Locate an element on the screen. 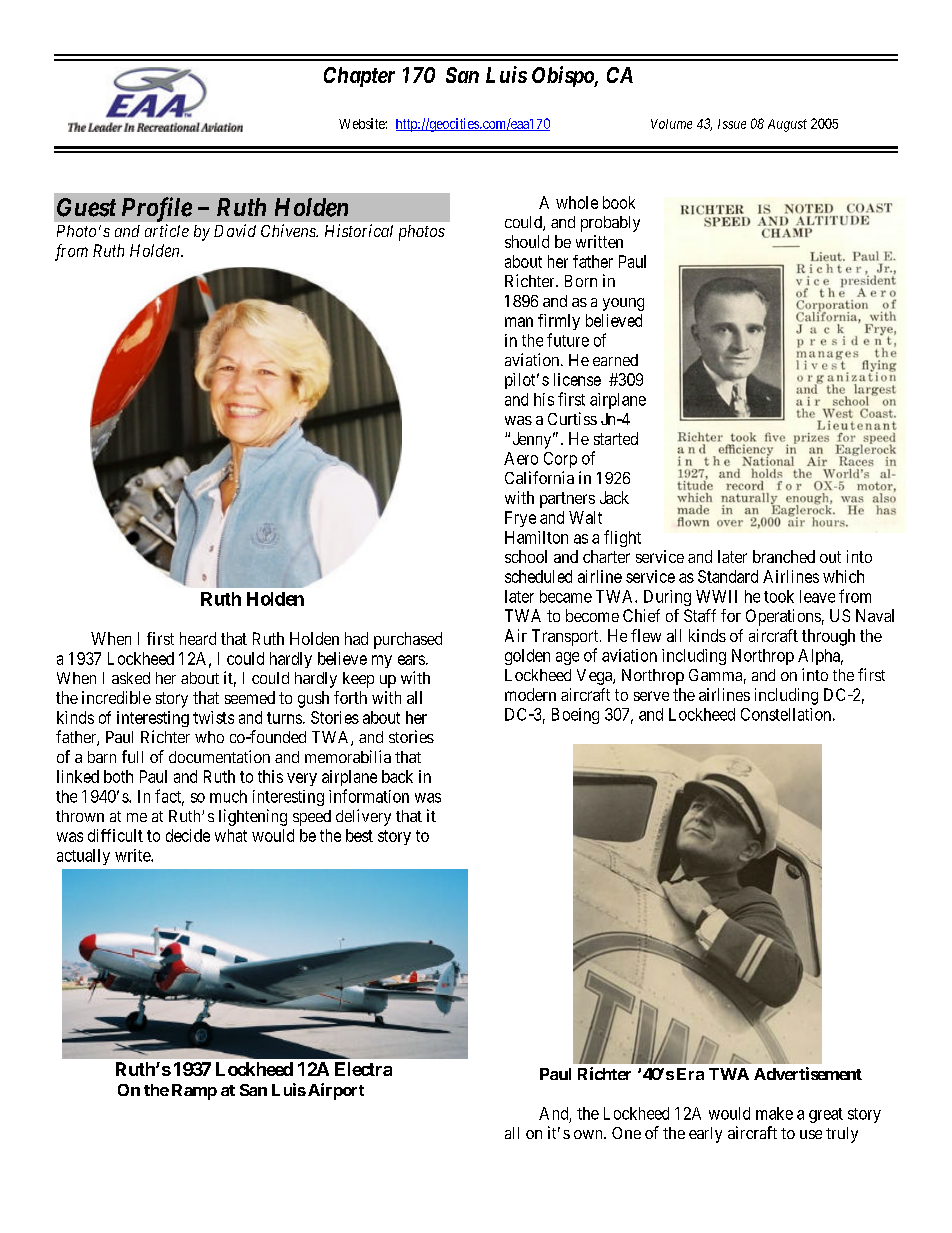 This screenshot has width=952, height=1233. branched is located at coordinates (784, 556).
